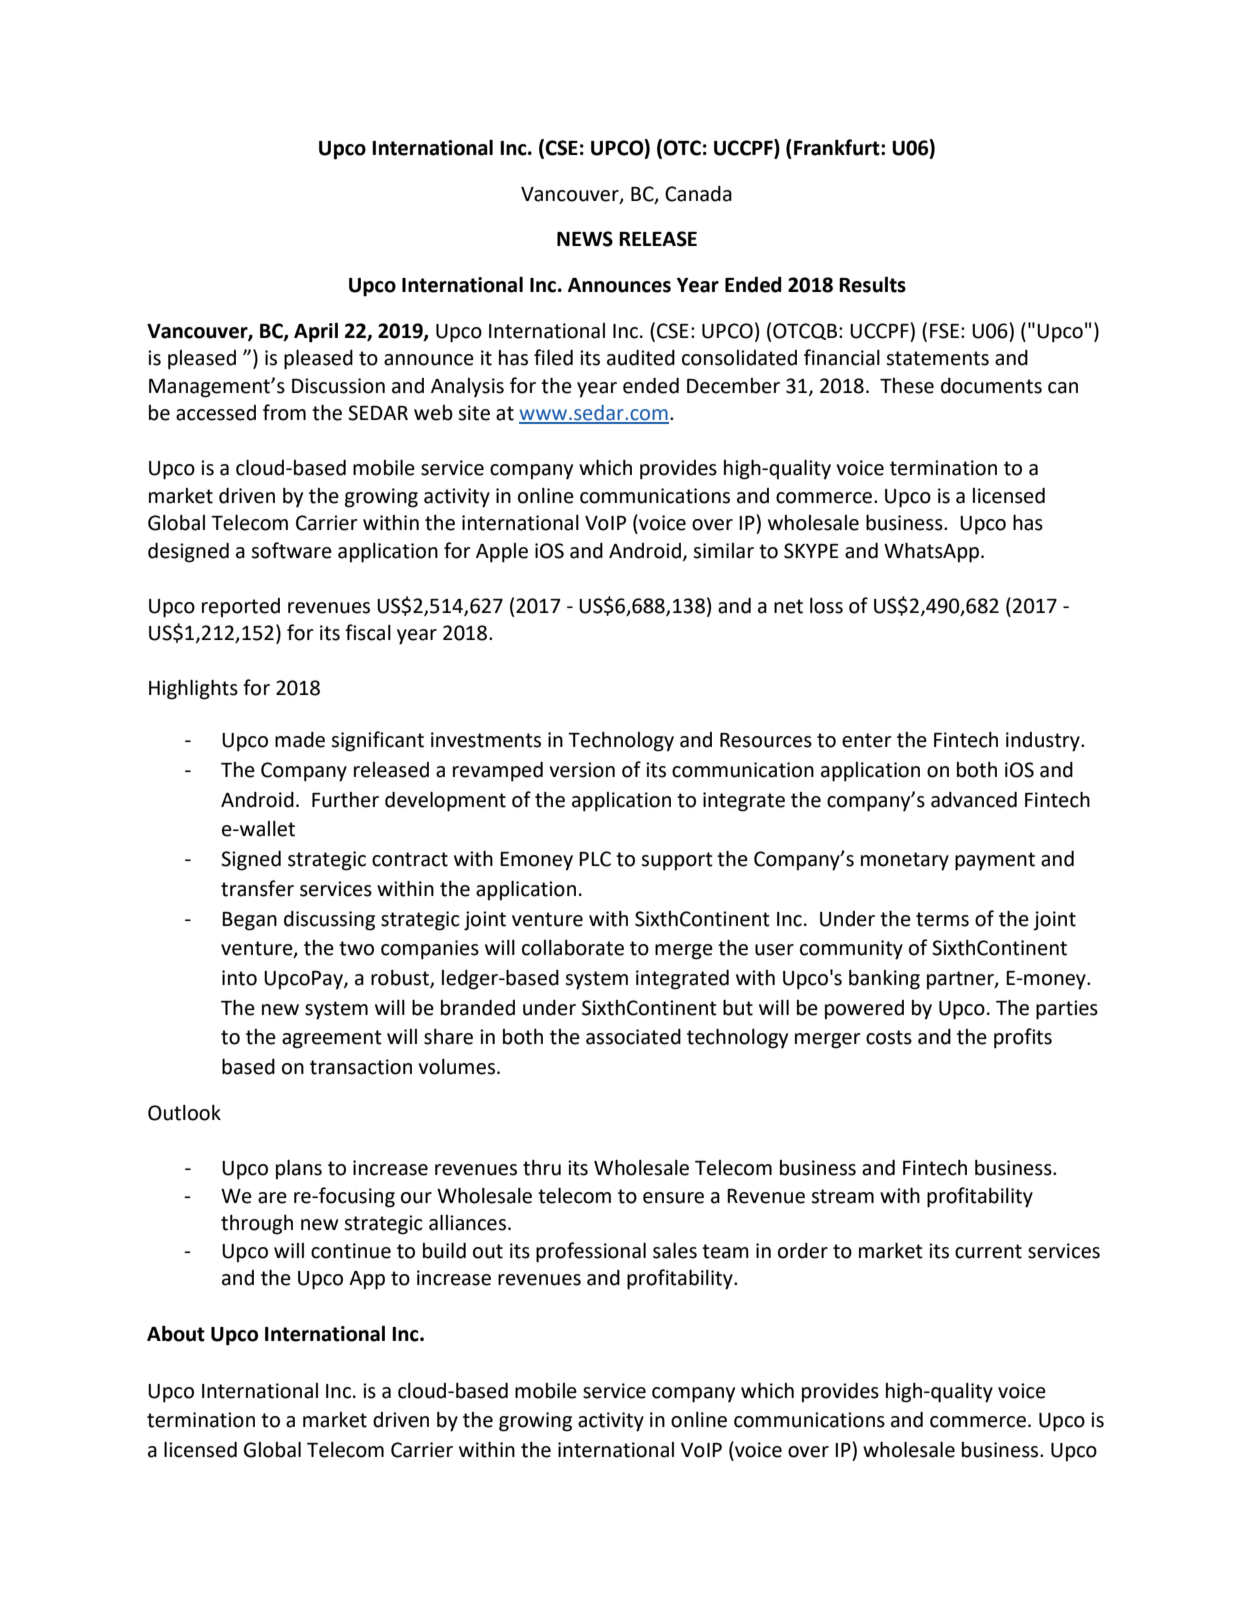 The height and width of the page is (1623, 1254). What do you see at coordinates (942, 919) in the page?
I see `terms` at bounding box center [942, 919].
